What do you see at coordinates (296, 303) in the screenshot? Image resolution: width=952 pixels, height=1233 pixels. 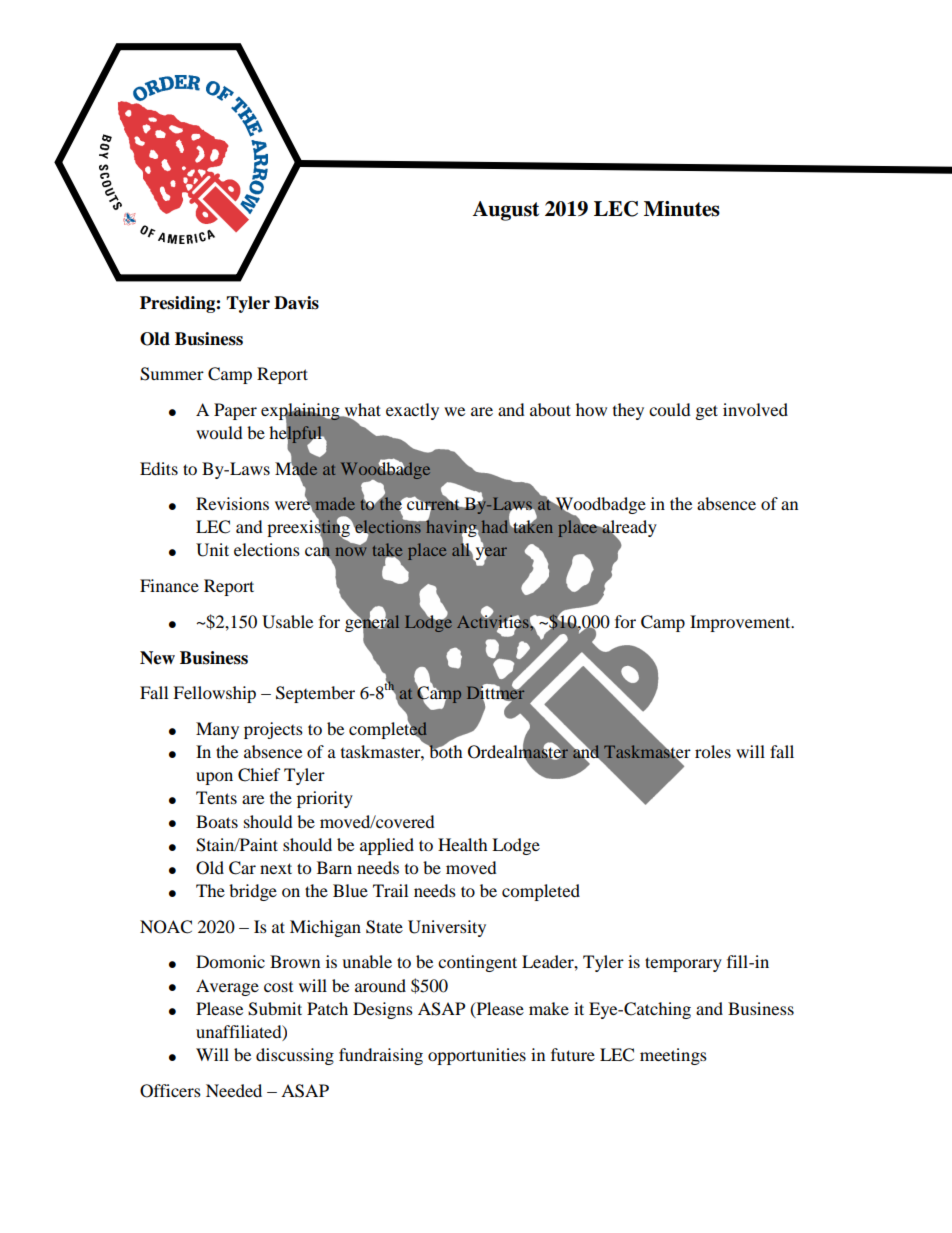 I see `Davis` at bounding box center [296, 303].
